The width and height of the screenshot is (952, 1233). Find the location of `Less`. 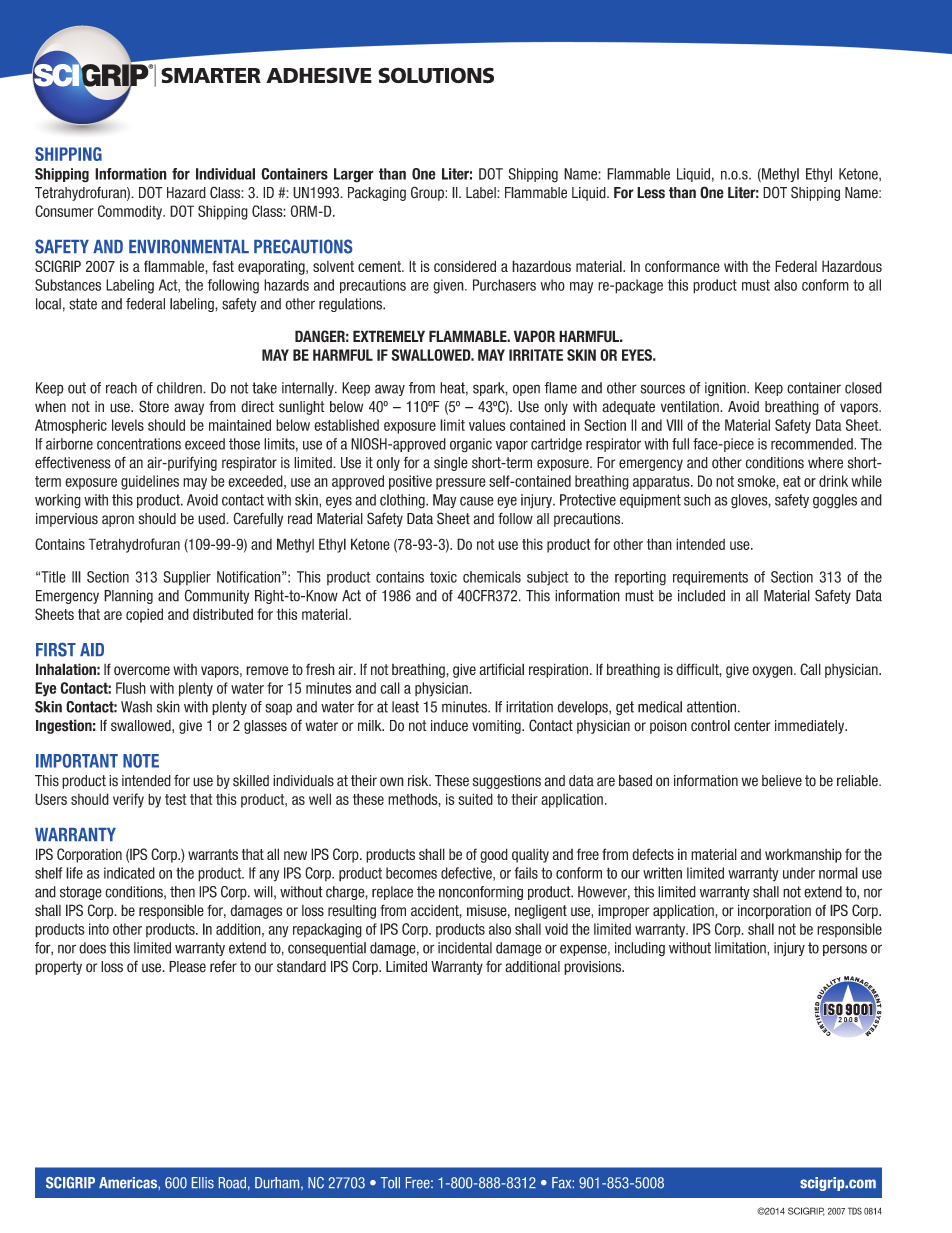

Less is located at coordinates (651, 193).
